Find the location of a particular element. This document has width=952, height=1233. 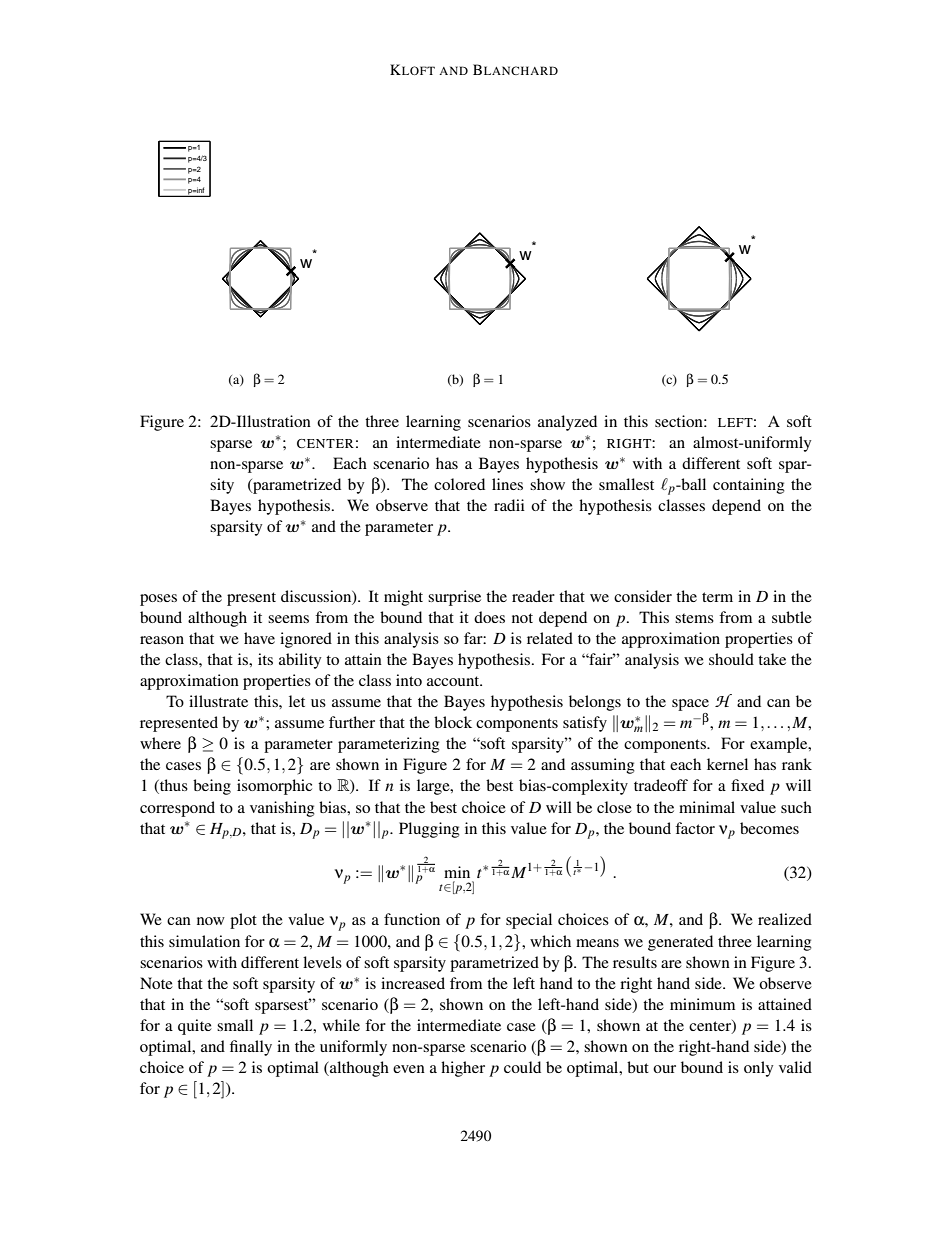

where is located at coordinates (160, 743).
